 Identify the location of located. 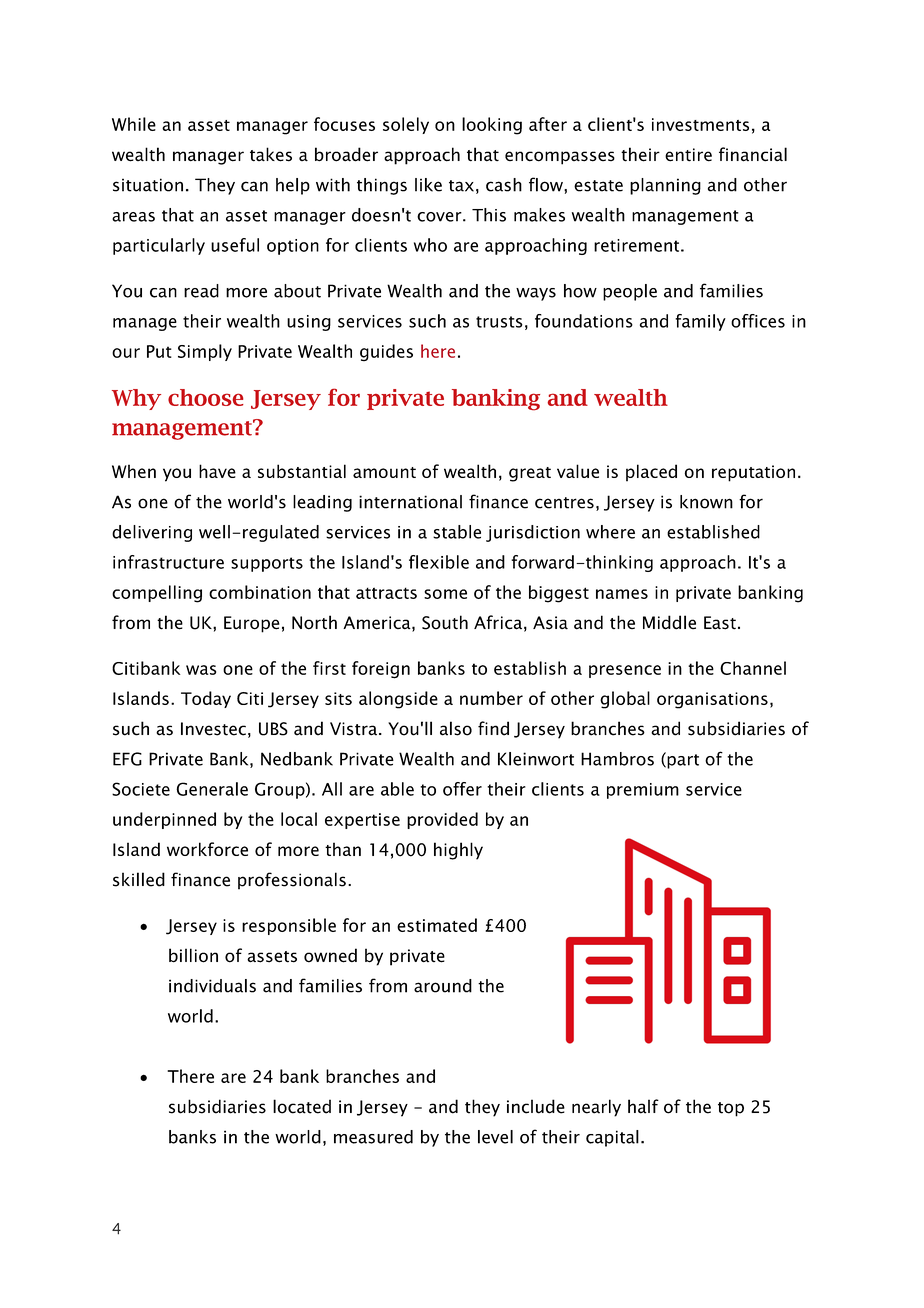
(302, 1106).
